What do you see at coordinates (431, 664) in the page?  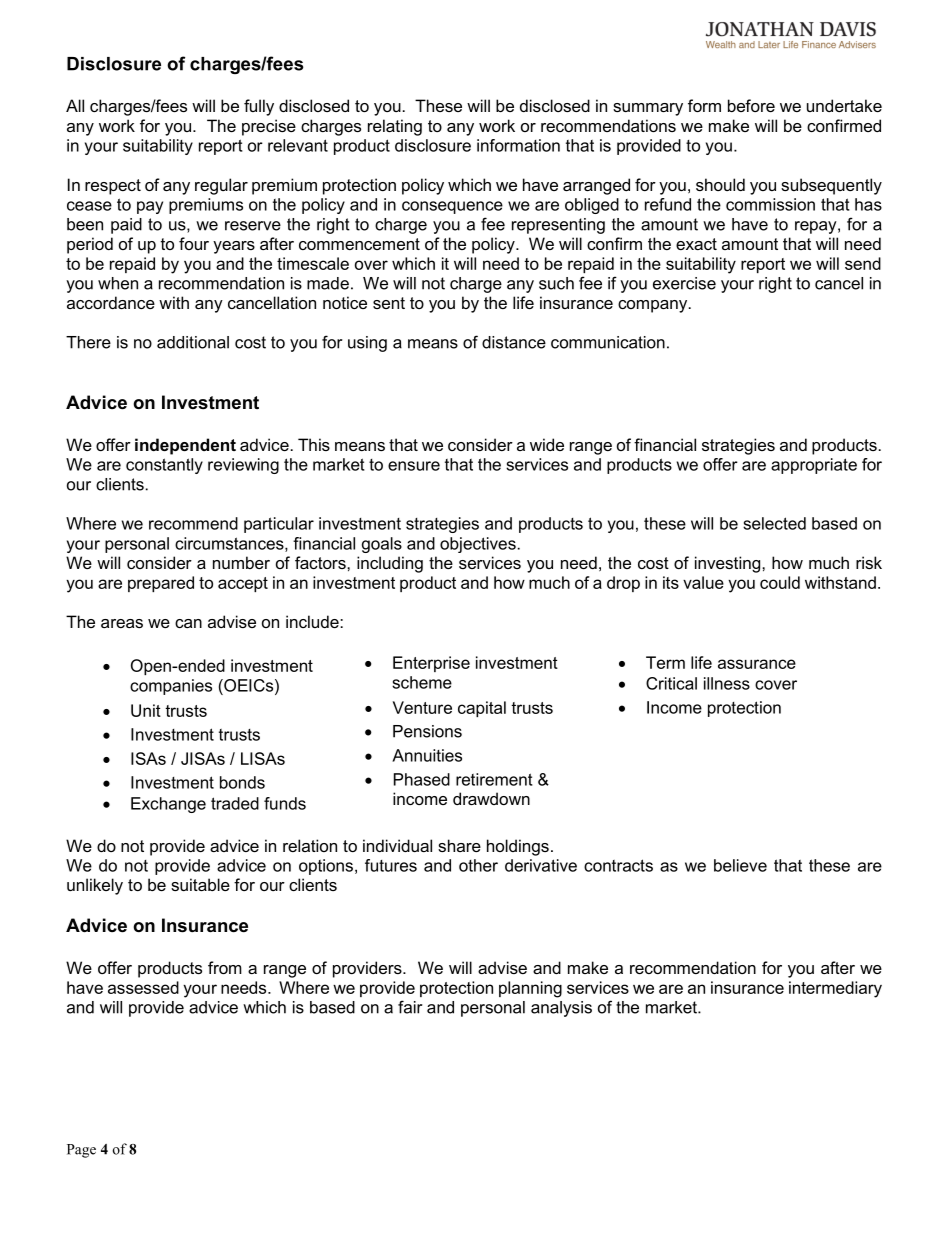 I see `Enterprise` at bounding box center [431, 664].
